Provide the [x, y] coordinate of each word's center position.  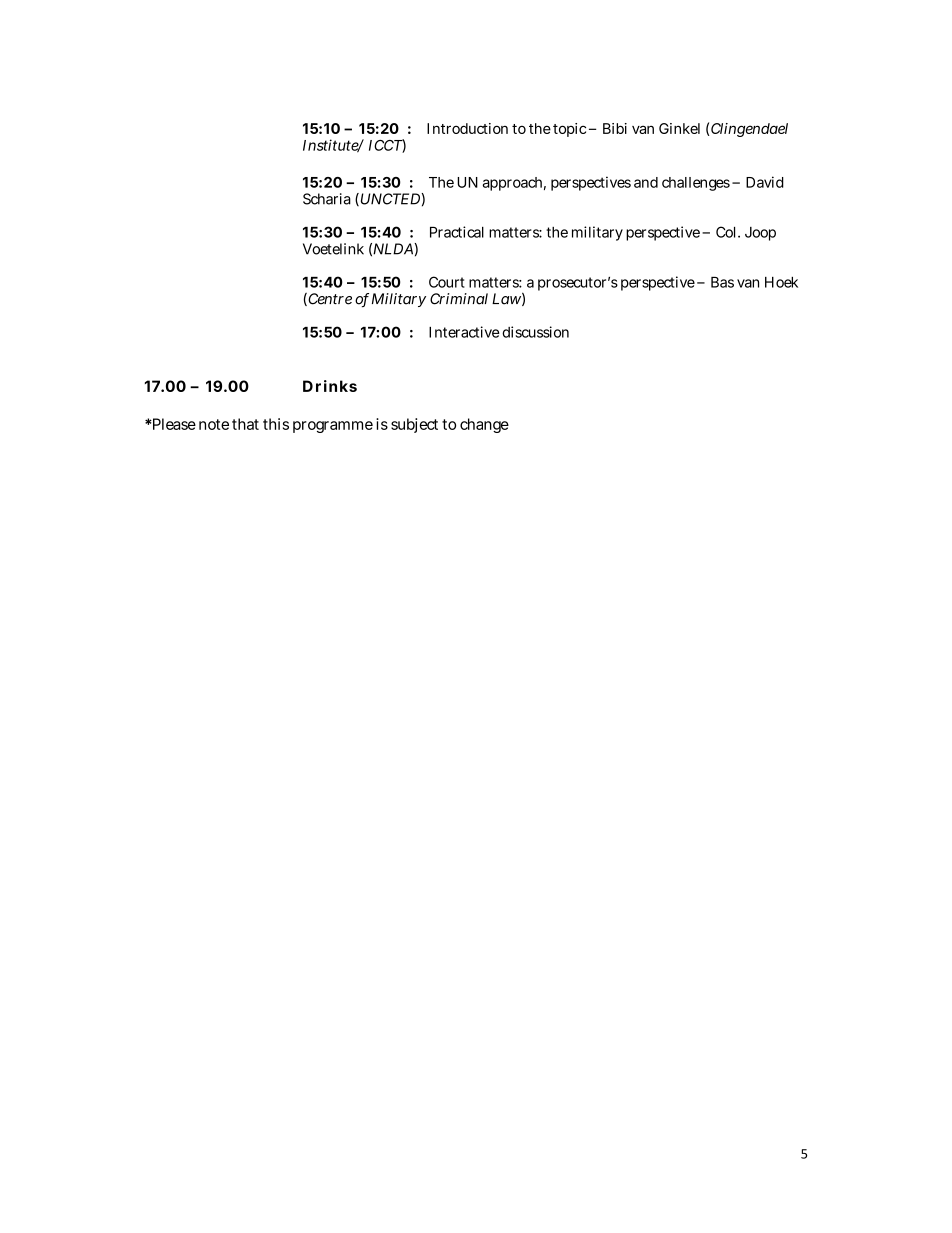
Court [447, 282]
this [276, 424]
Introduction [467, 128]
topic [569, 130]
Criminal [459, 299]
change [484, 425]
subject [414, 425]
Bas [722, 282]
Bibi [615, 128]
